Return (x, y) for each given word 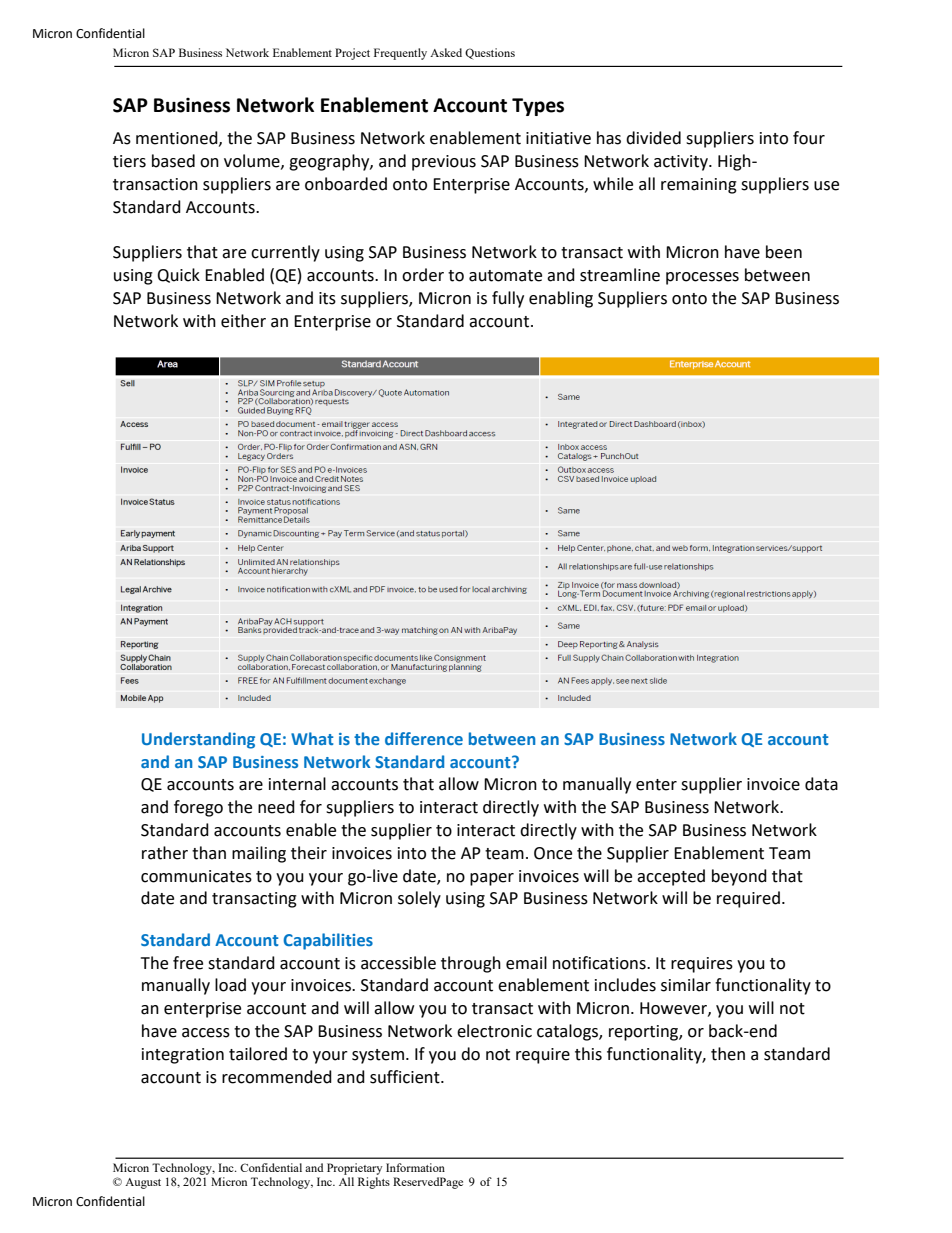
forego (198, 808)
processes (702, 278)
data (821, 784)
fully (508, 299)
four (809, 138)
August (143, 1183)
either (243, 321)
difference (424, 738)
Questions (490, 53)
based (173, 161)
